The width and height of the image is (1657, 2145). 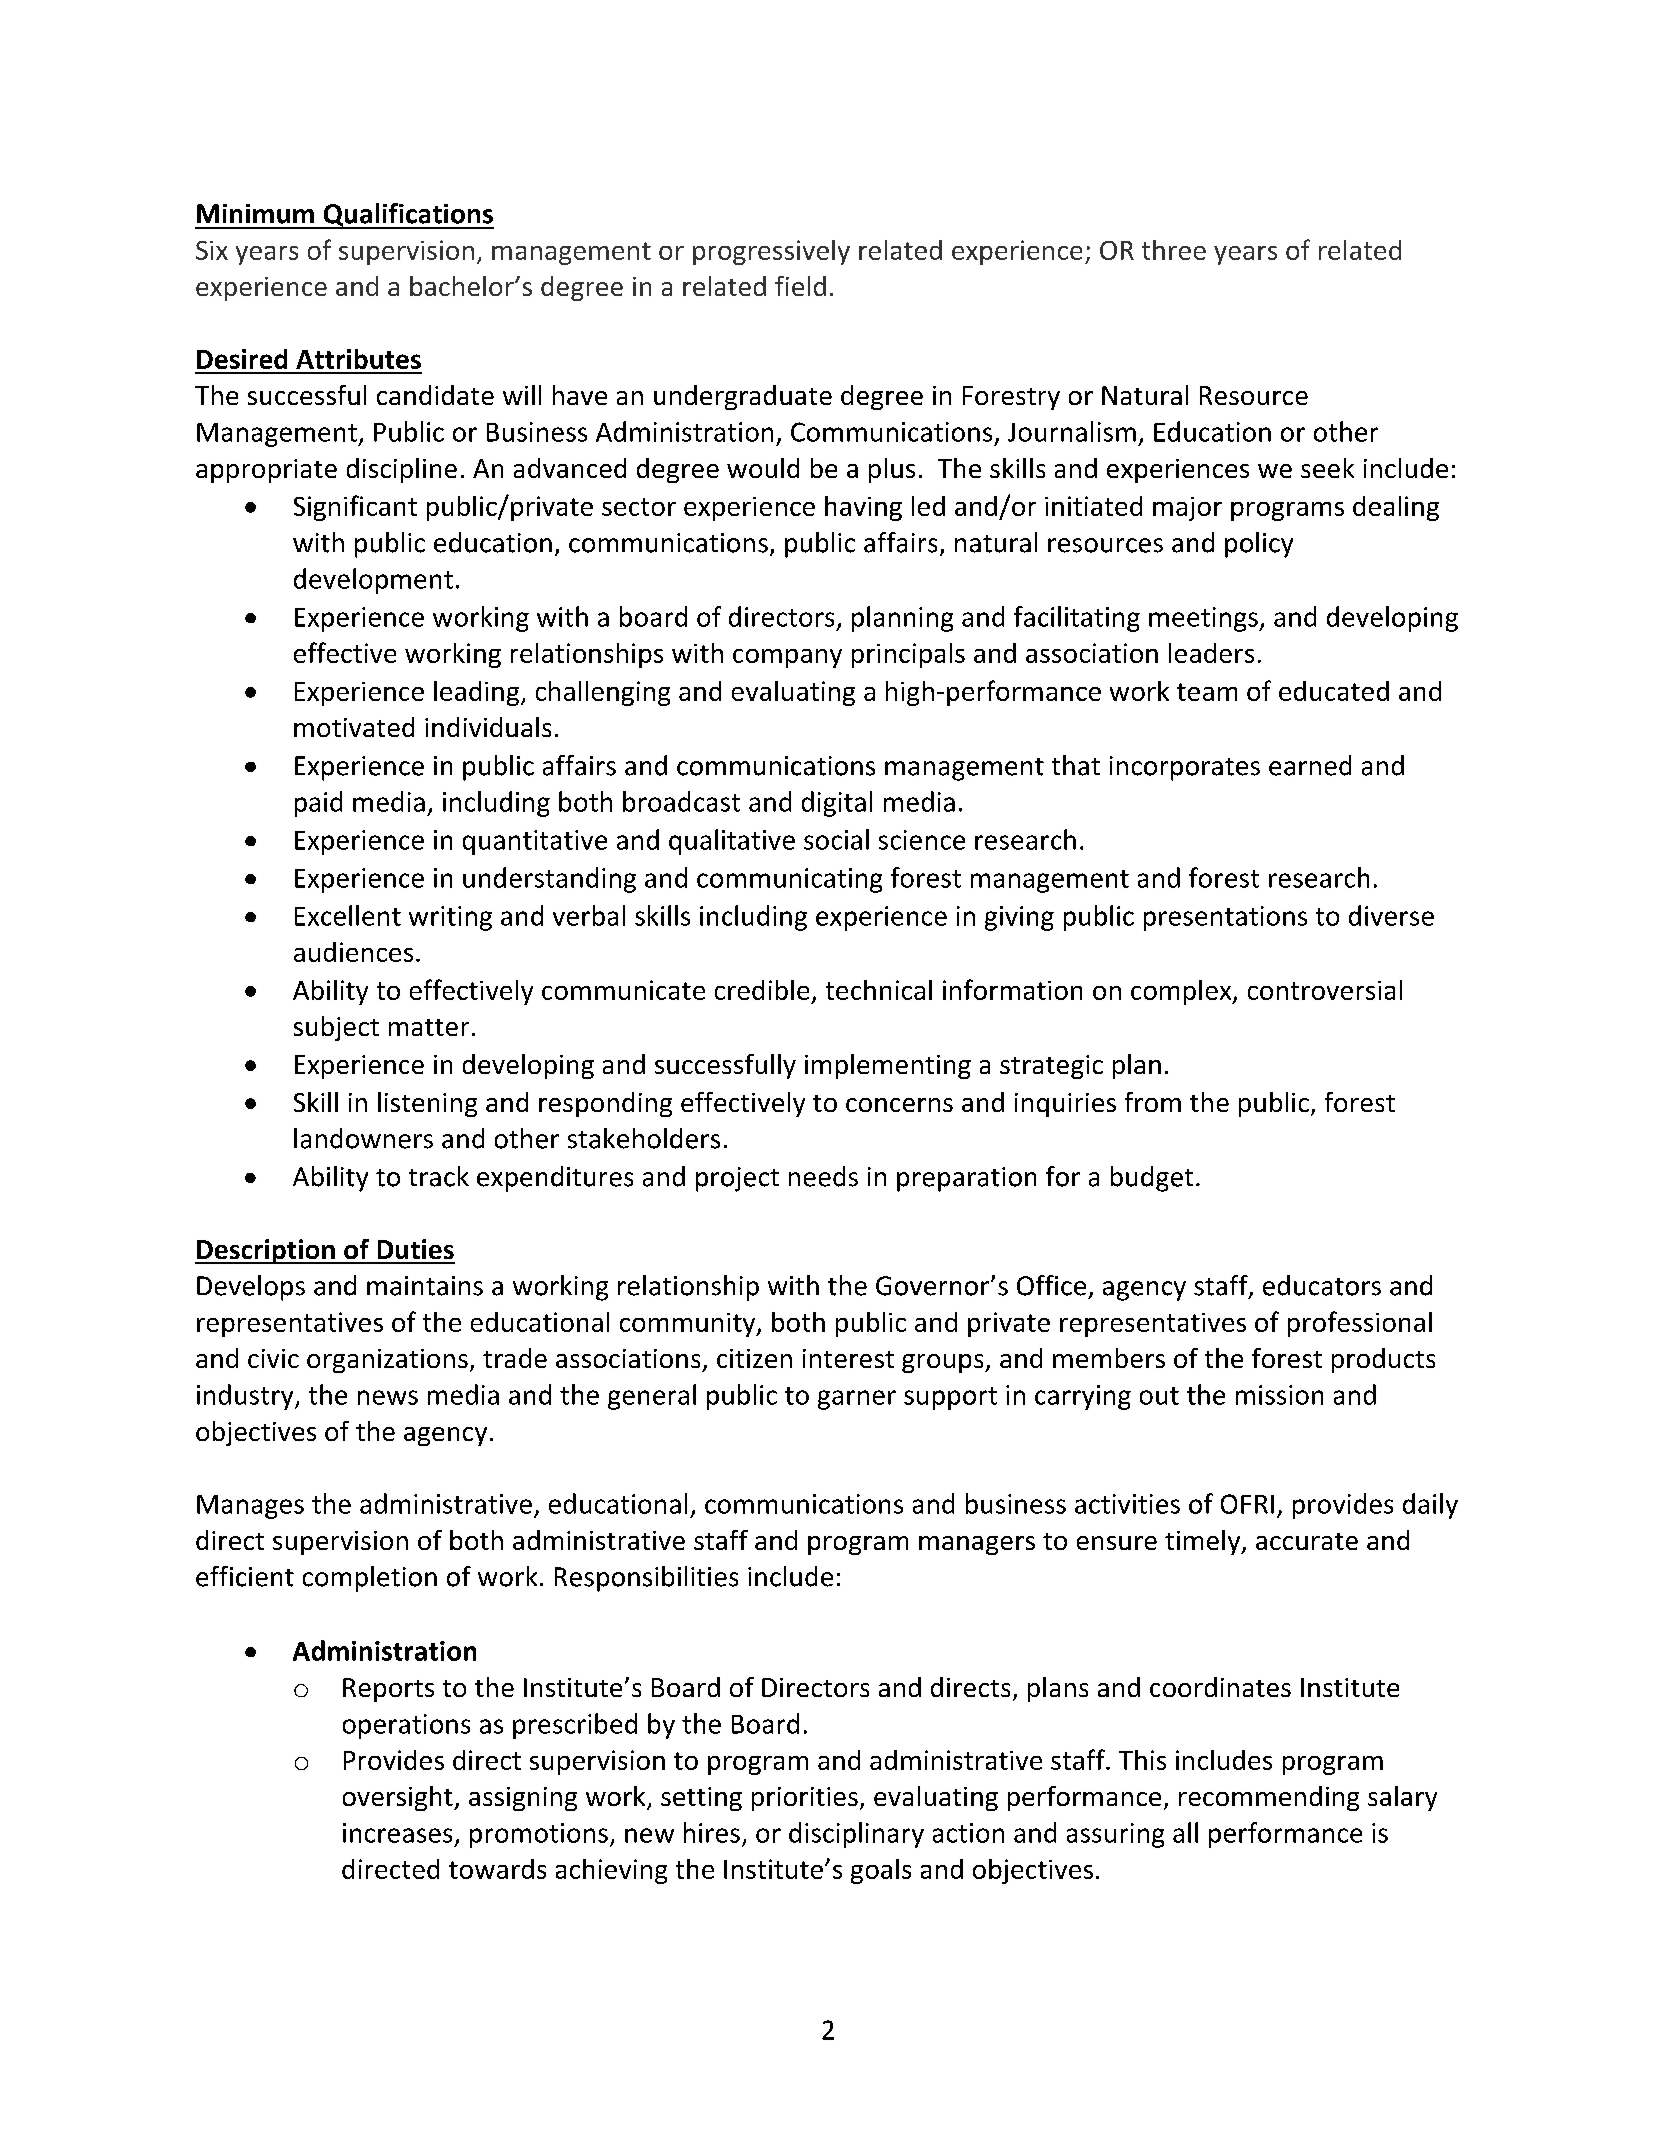 I want to click on earned, so click(x=1310, y=765).
